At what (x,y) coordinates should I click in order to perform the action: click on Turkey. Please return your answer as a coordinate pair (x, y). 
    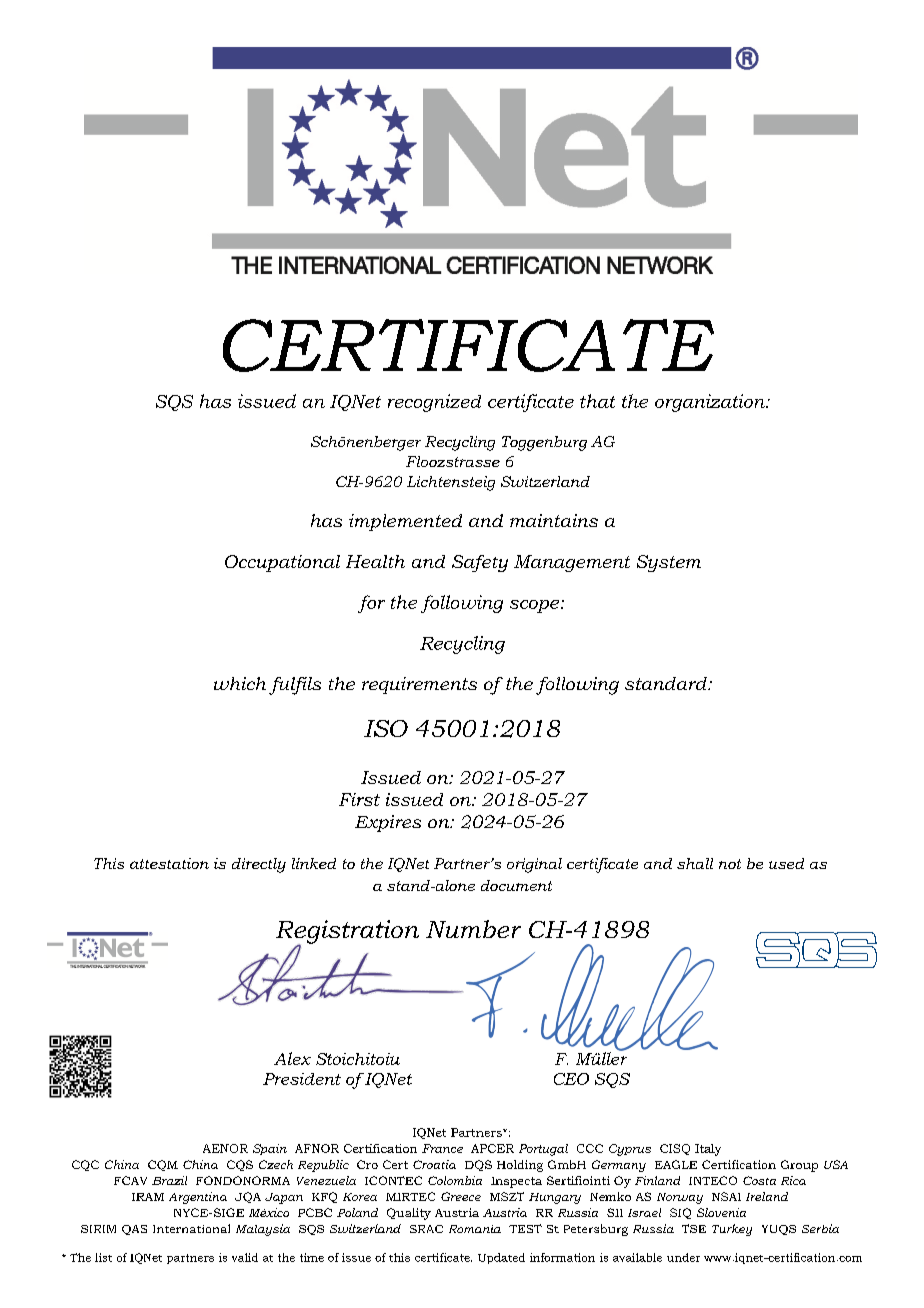
    Looking at the image, I should click on (732, 1230).
